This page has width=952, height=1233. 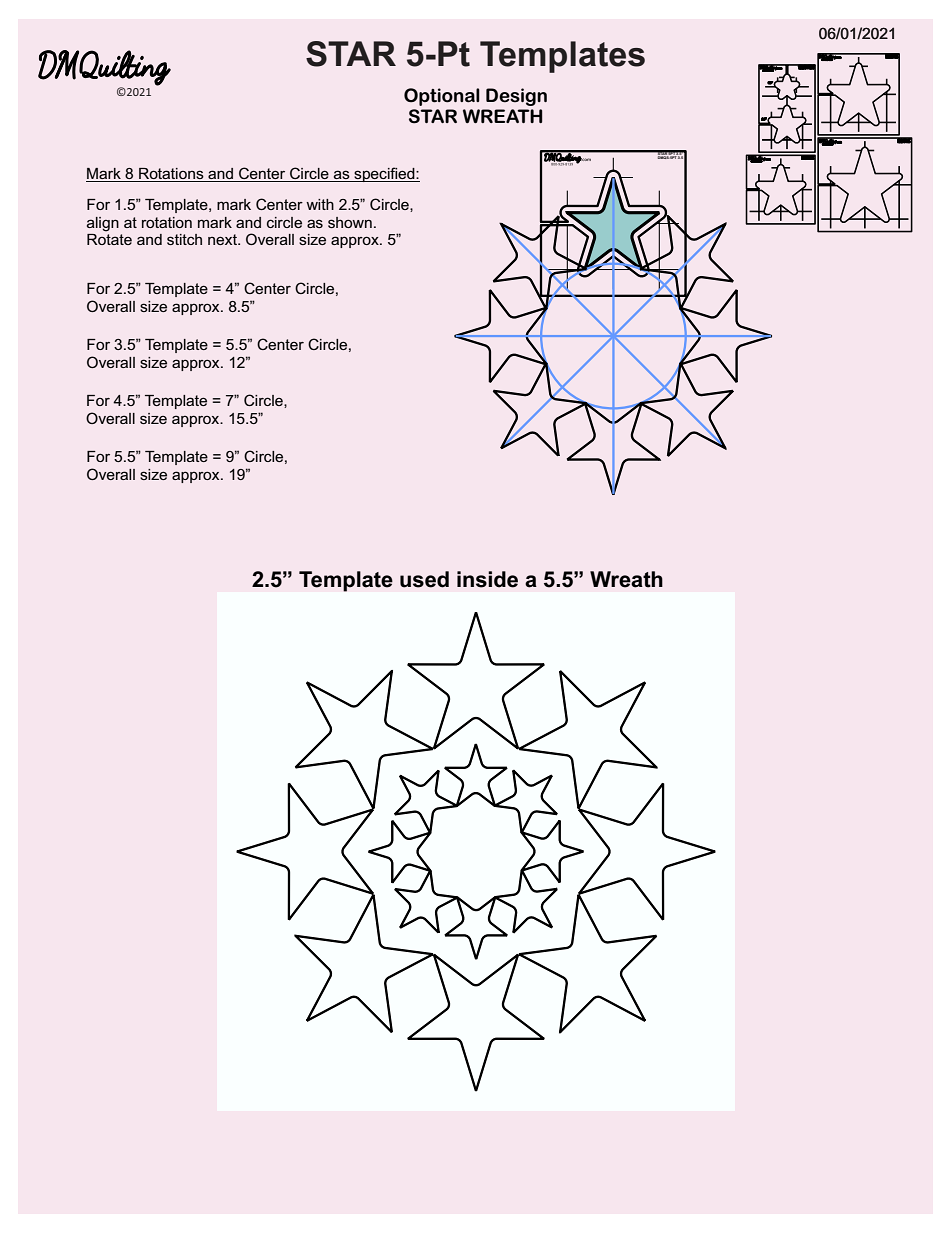 I want to click on next, so click(x=223, y=239).
